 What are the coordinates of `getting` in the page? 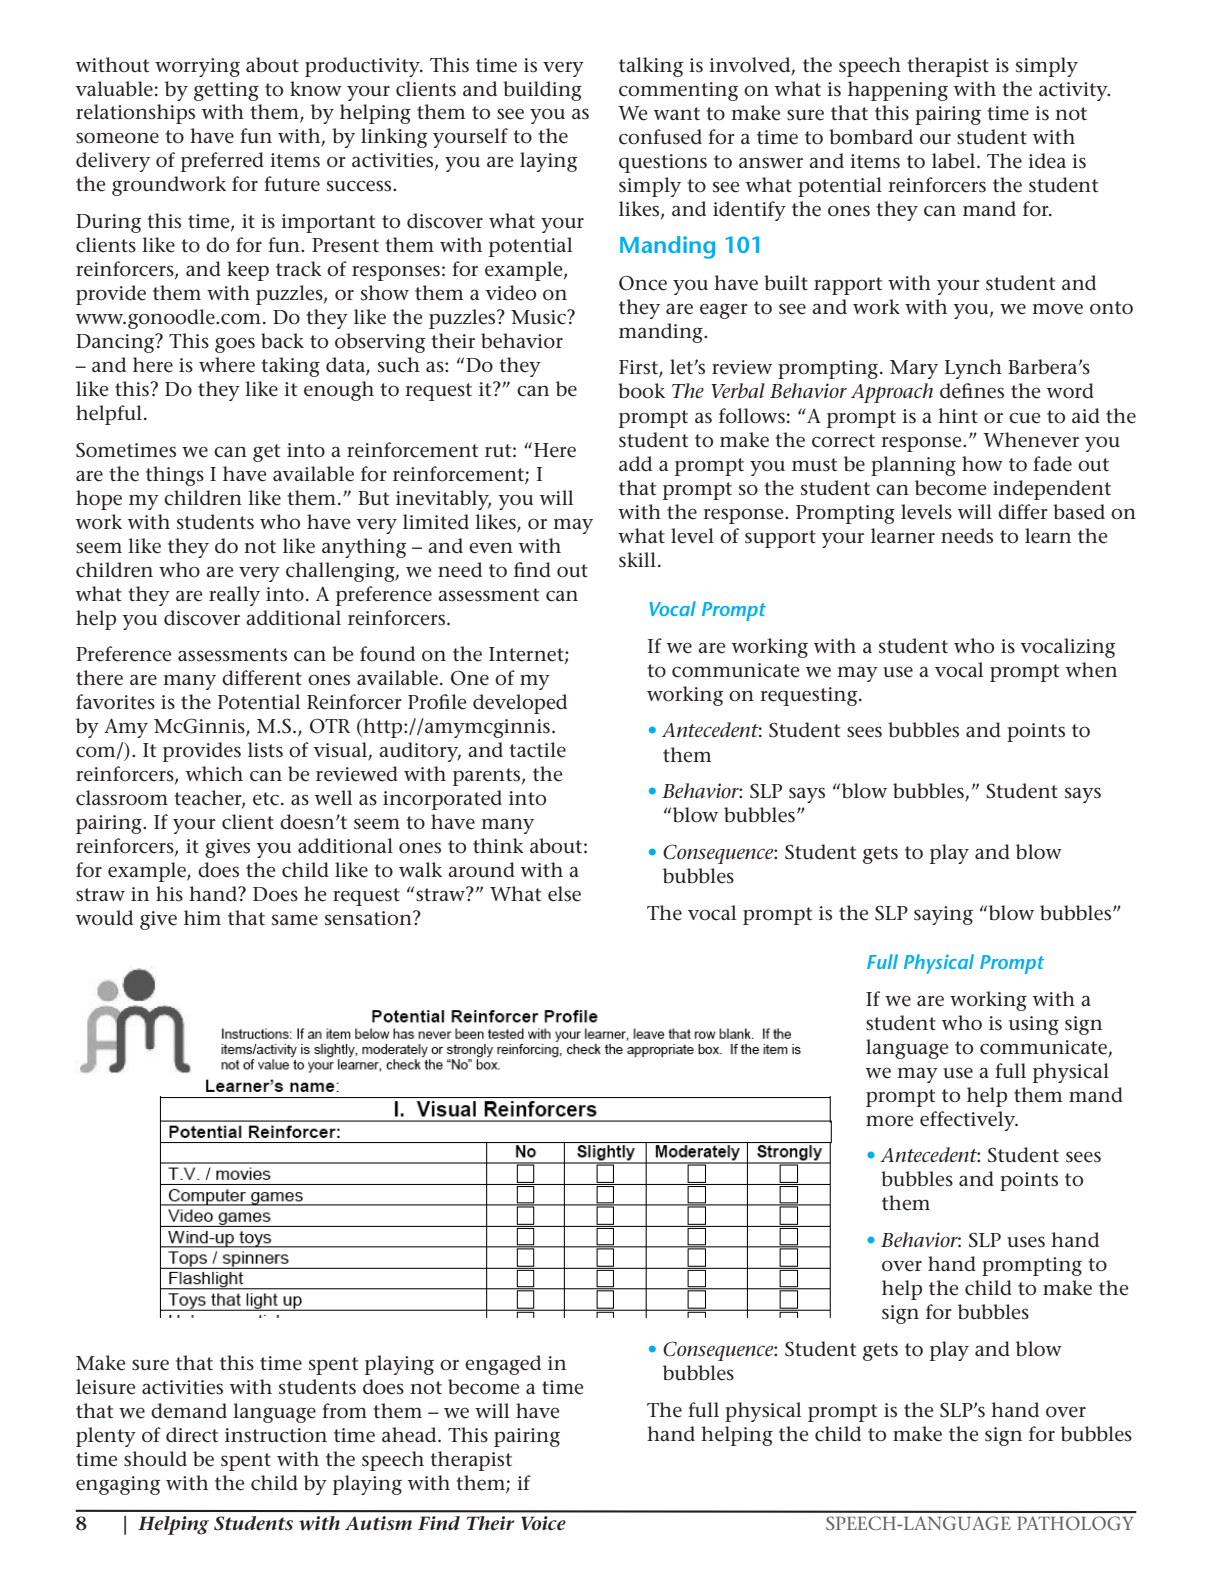 It's located at (226, 91).
